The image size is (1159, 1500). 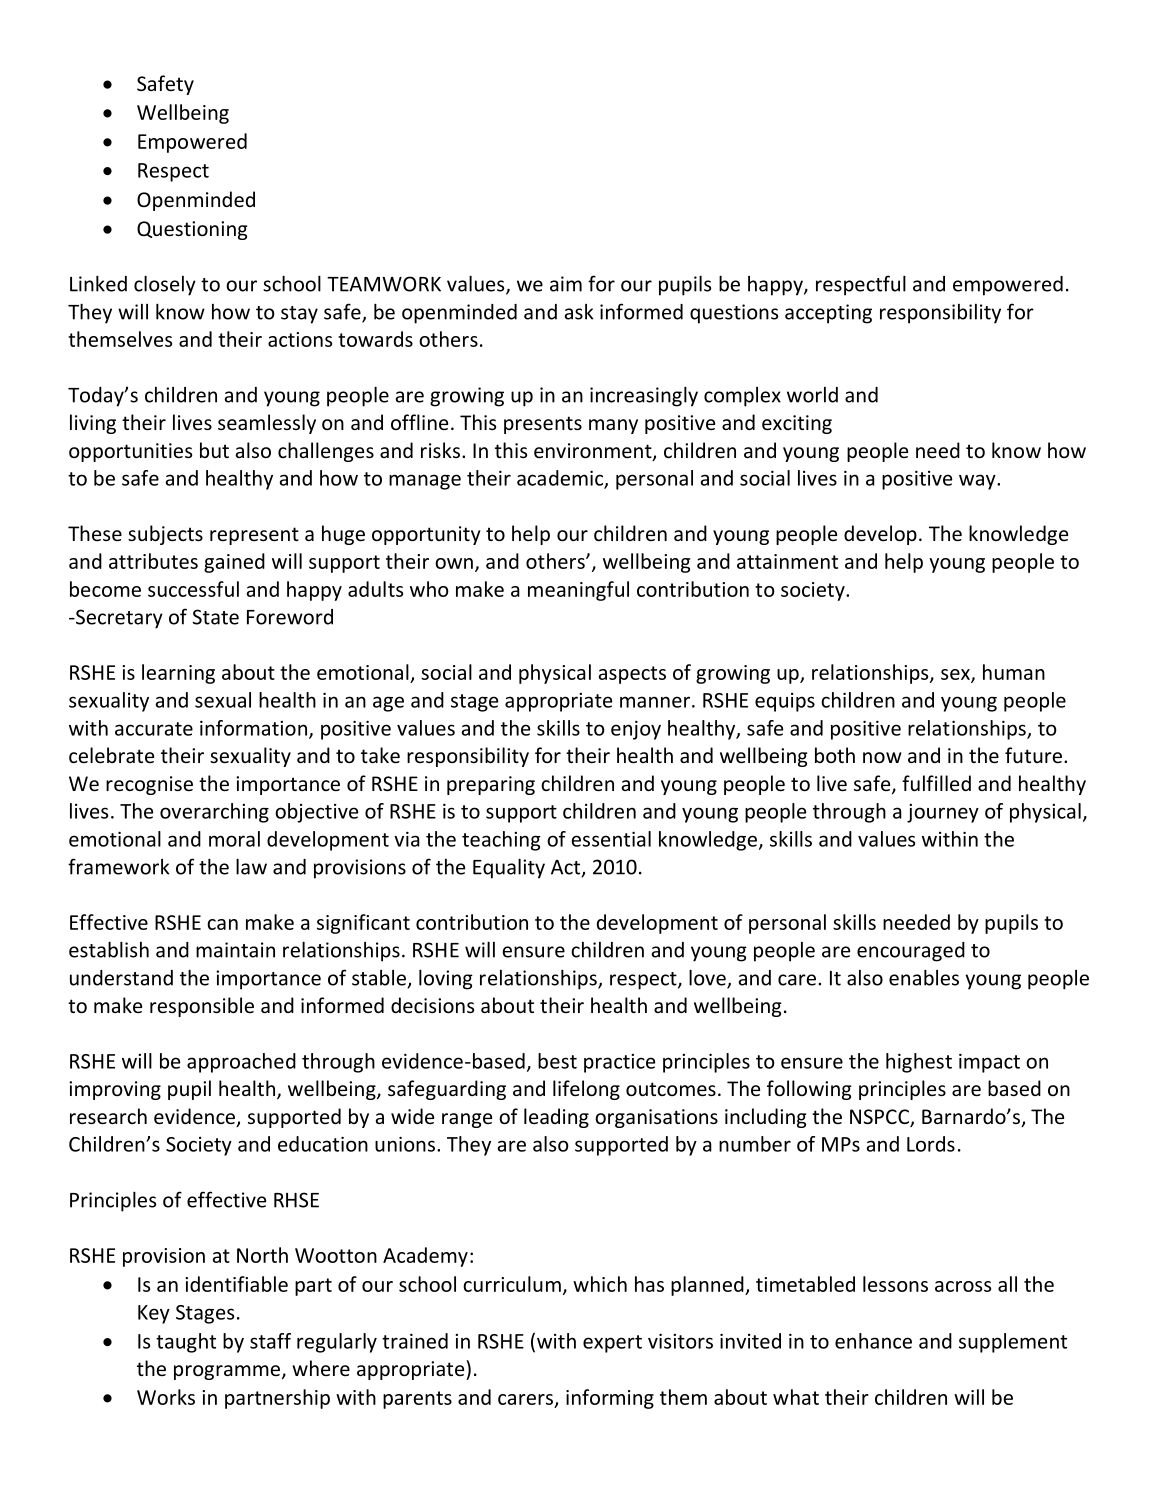 What do you see at coordinates (873, 1341) in the screenshot?
I see `enhance` at bounding box center [873, 1341].
